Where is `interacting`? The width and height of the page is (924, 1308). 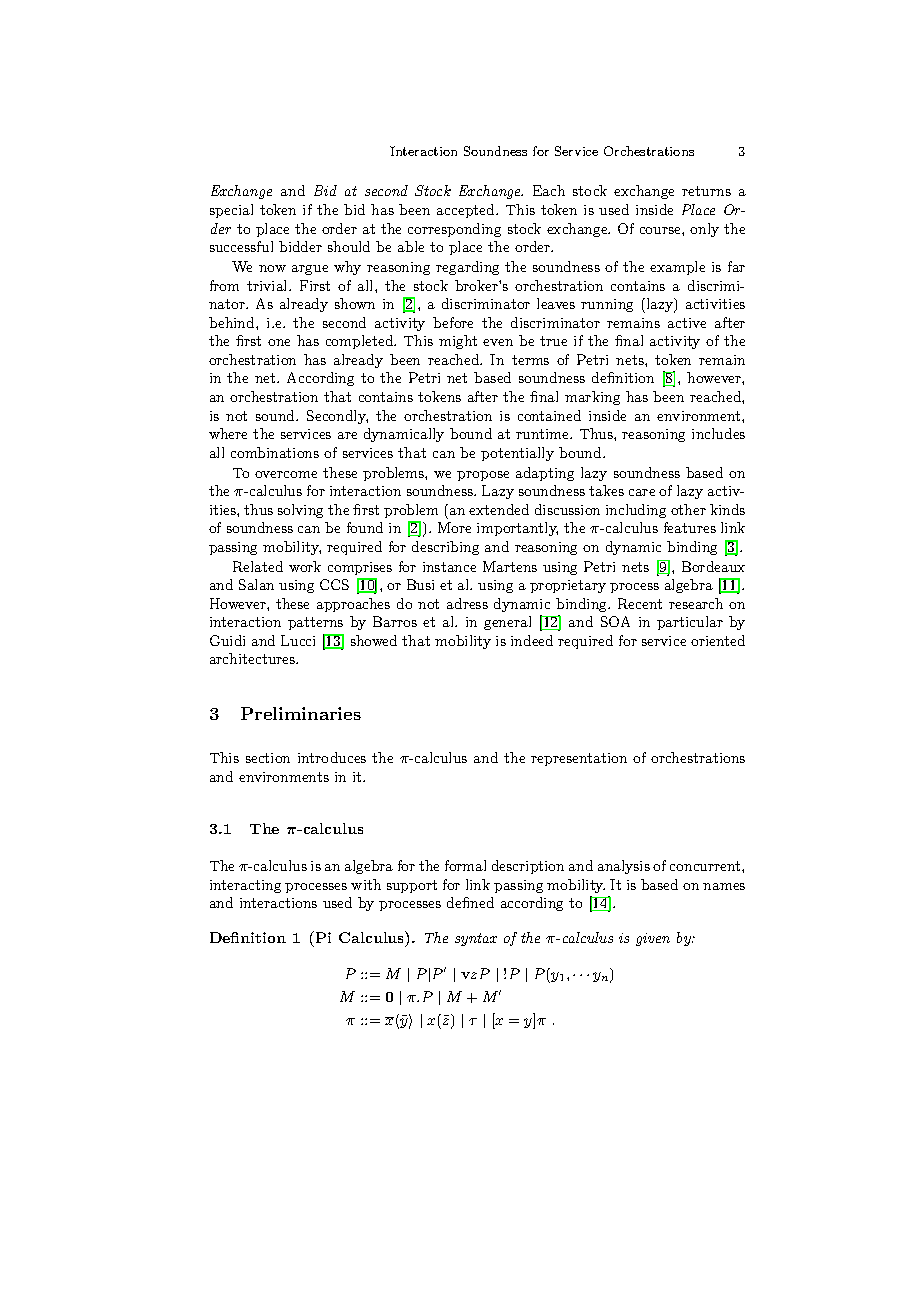
interacting is located at coordinates (245, 886).
